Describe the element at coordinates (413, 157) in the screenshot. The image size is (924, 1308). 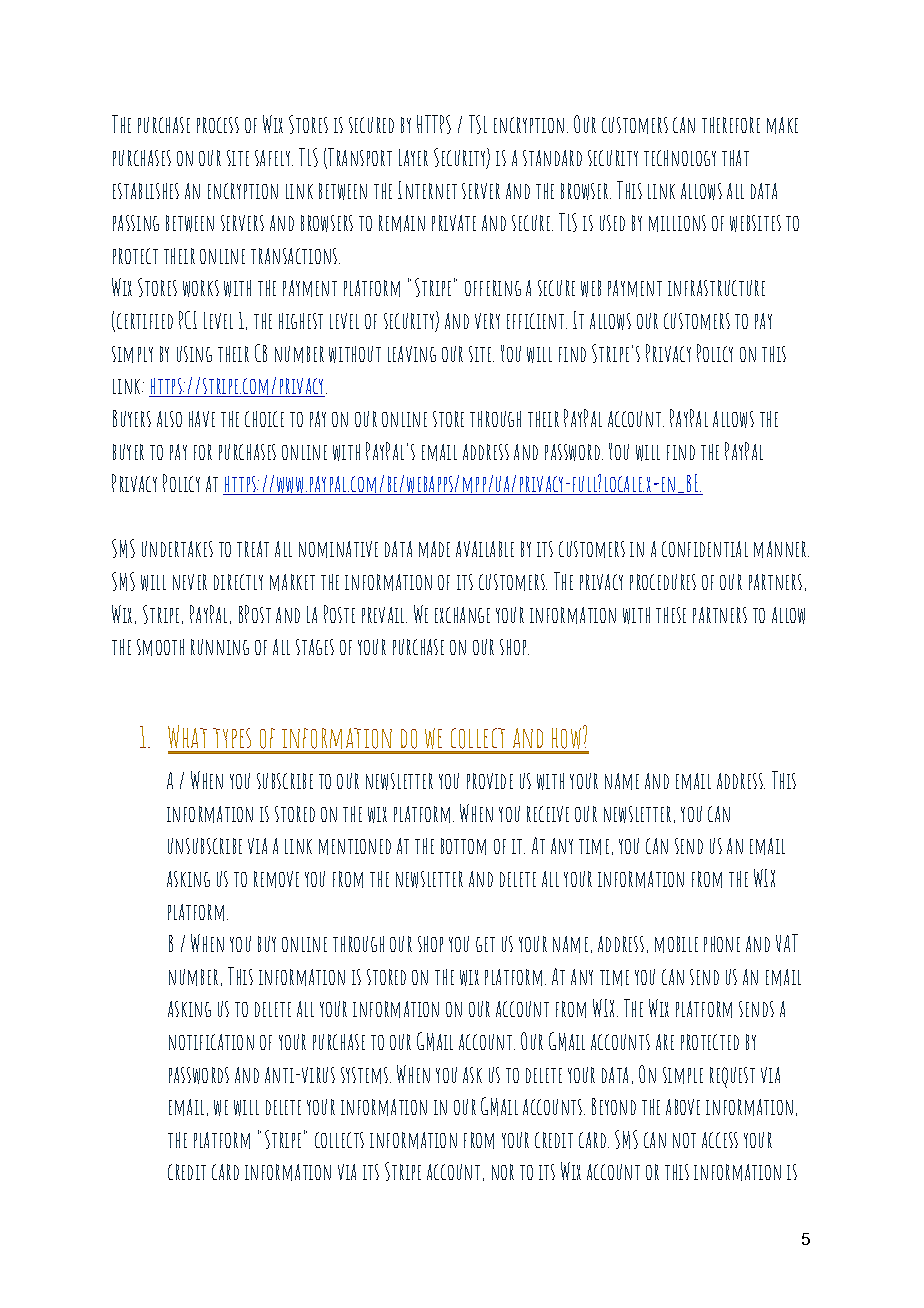
I see `Layer` at that location.
